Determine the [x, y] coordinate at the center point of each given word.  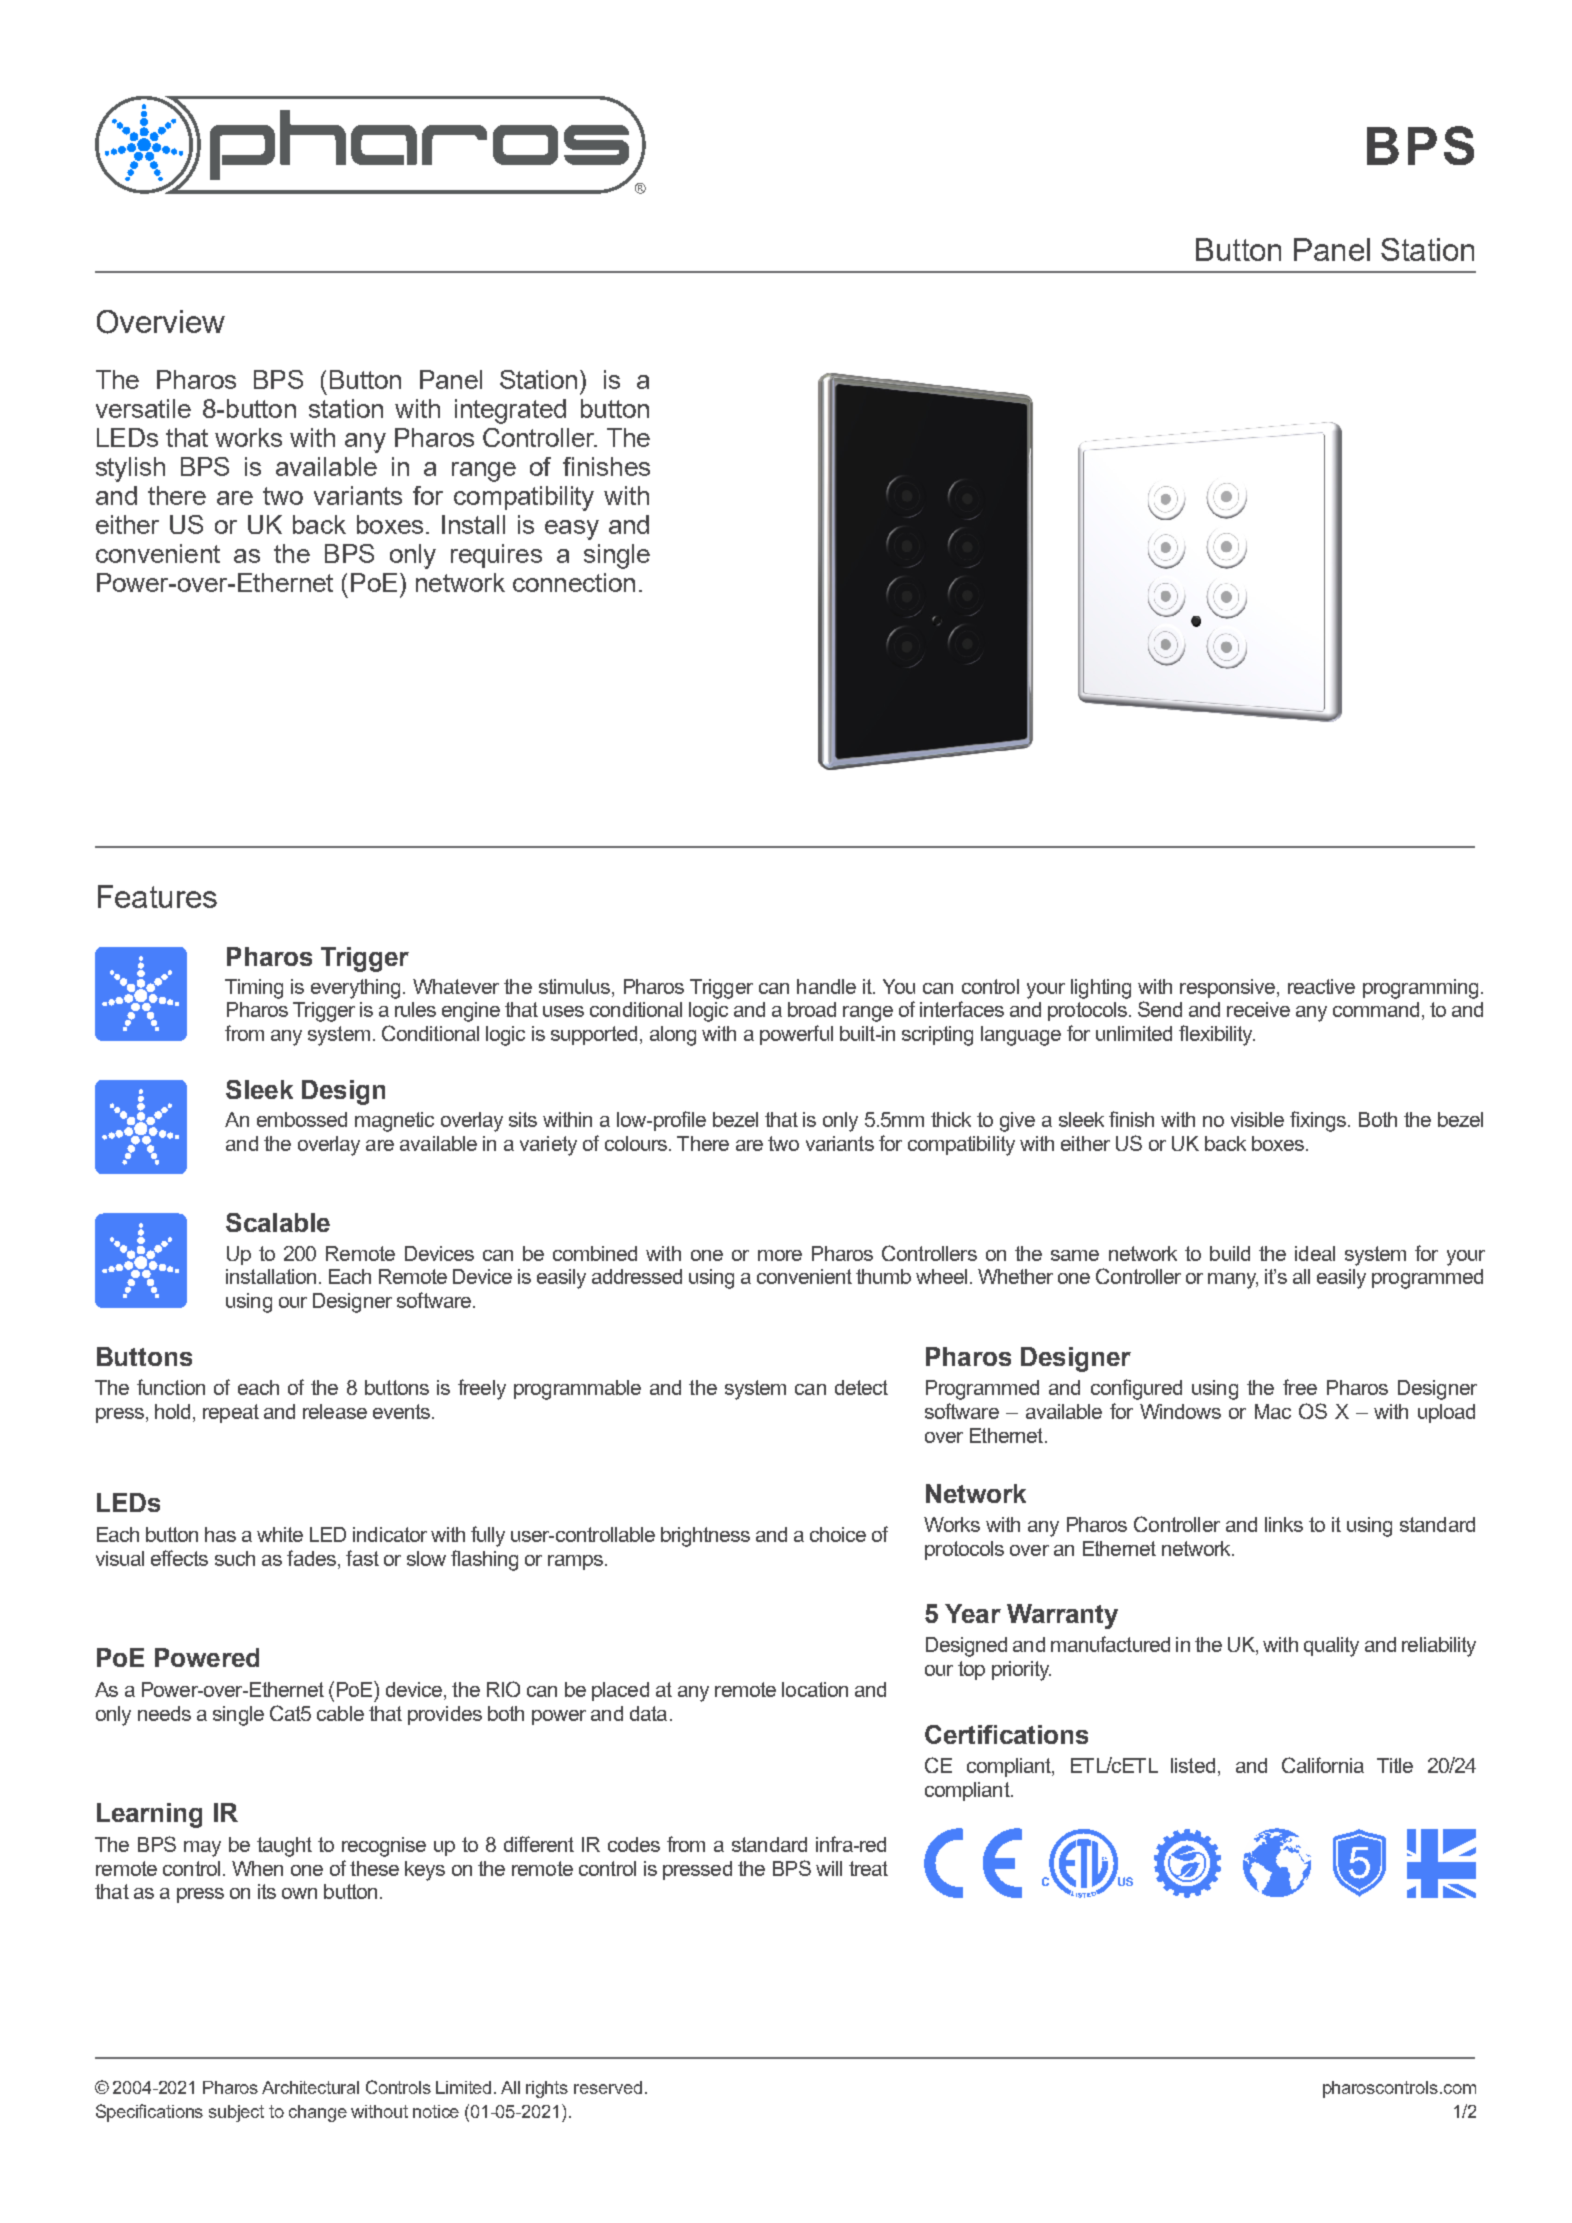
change [318, 2113]
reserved [608, 2087]
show [477, 524]
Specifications [149, 2113]
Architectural [310, 2087]
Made [952, 1550]
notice [436, 2111]
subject [236, 2113]
